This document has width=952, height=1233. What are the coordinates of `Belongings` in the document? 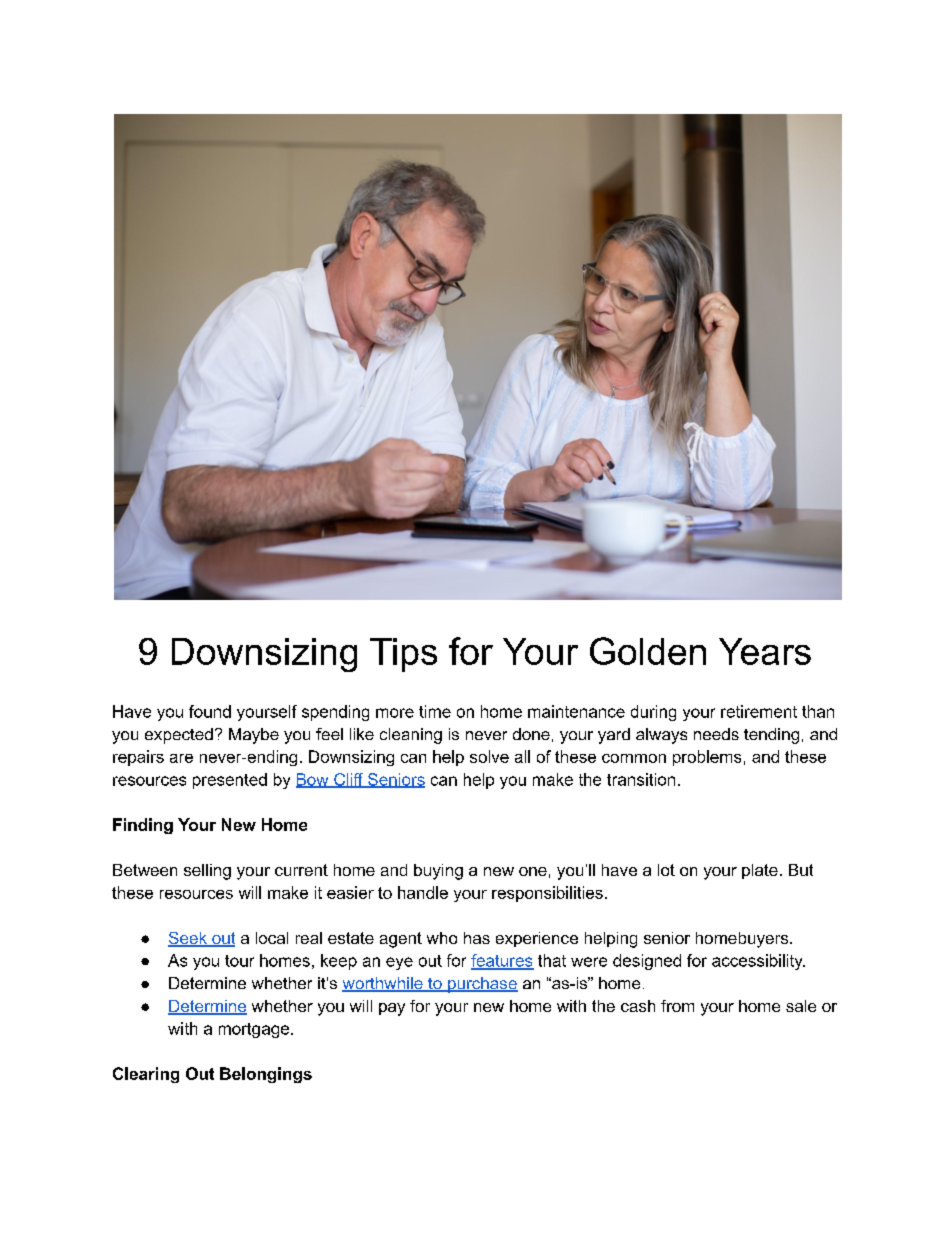 It's located at (266, 1075).
